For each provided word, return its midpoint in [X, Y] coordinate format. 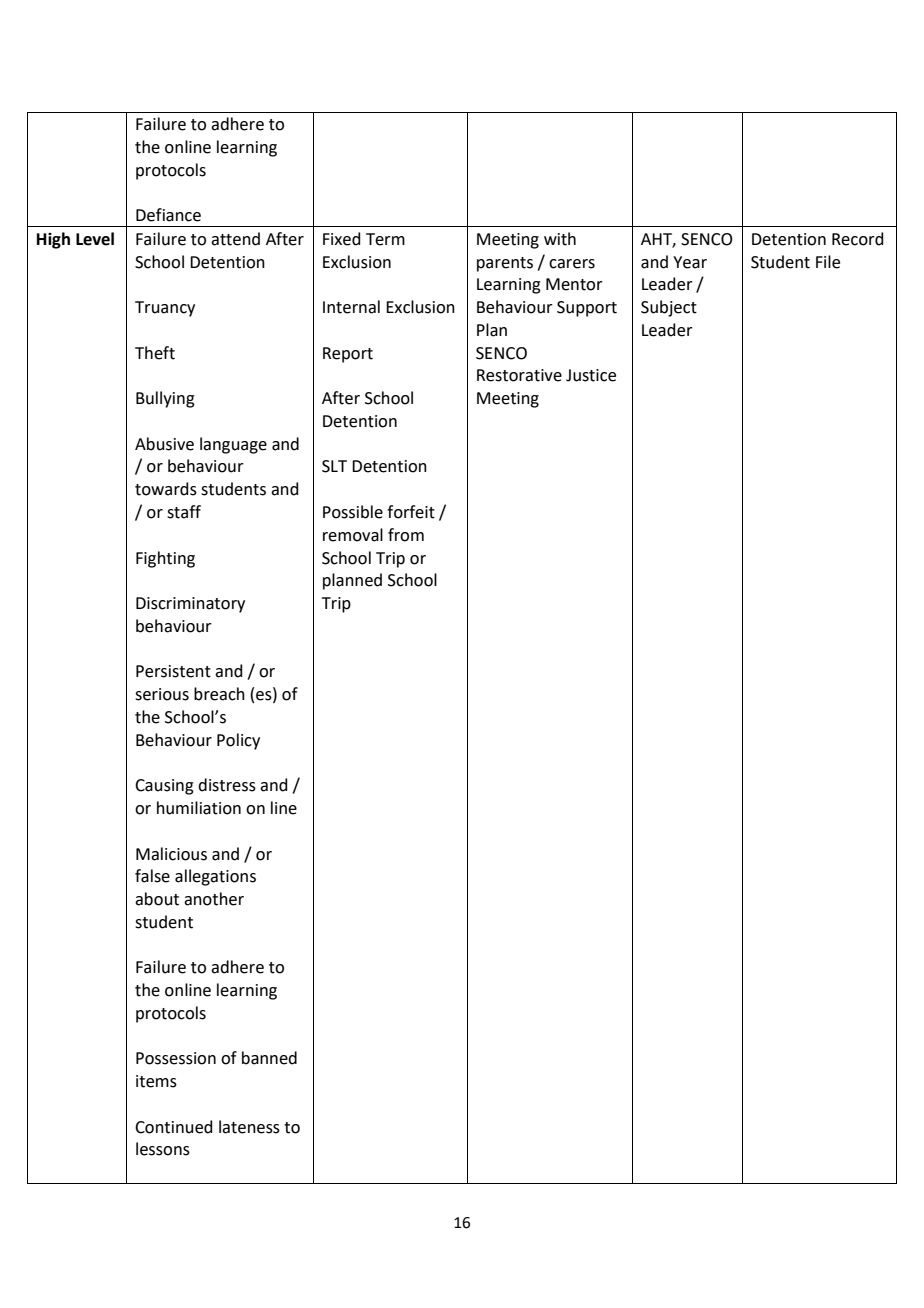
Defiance [168, 215]
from [406, 535]
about [157, 899]
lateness [249, 1127]
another [214, 899]
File [828, 262]
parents [505, 264]
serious [162, 694]
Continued [174, 1127]
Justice [591, 375]
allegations [215, 877]
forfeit [411, 512]
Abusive [164, 444]
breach [219, 694]
